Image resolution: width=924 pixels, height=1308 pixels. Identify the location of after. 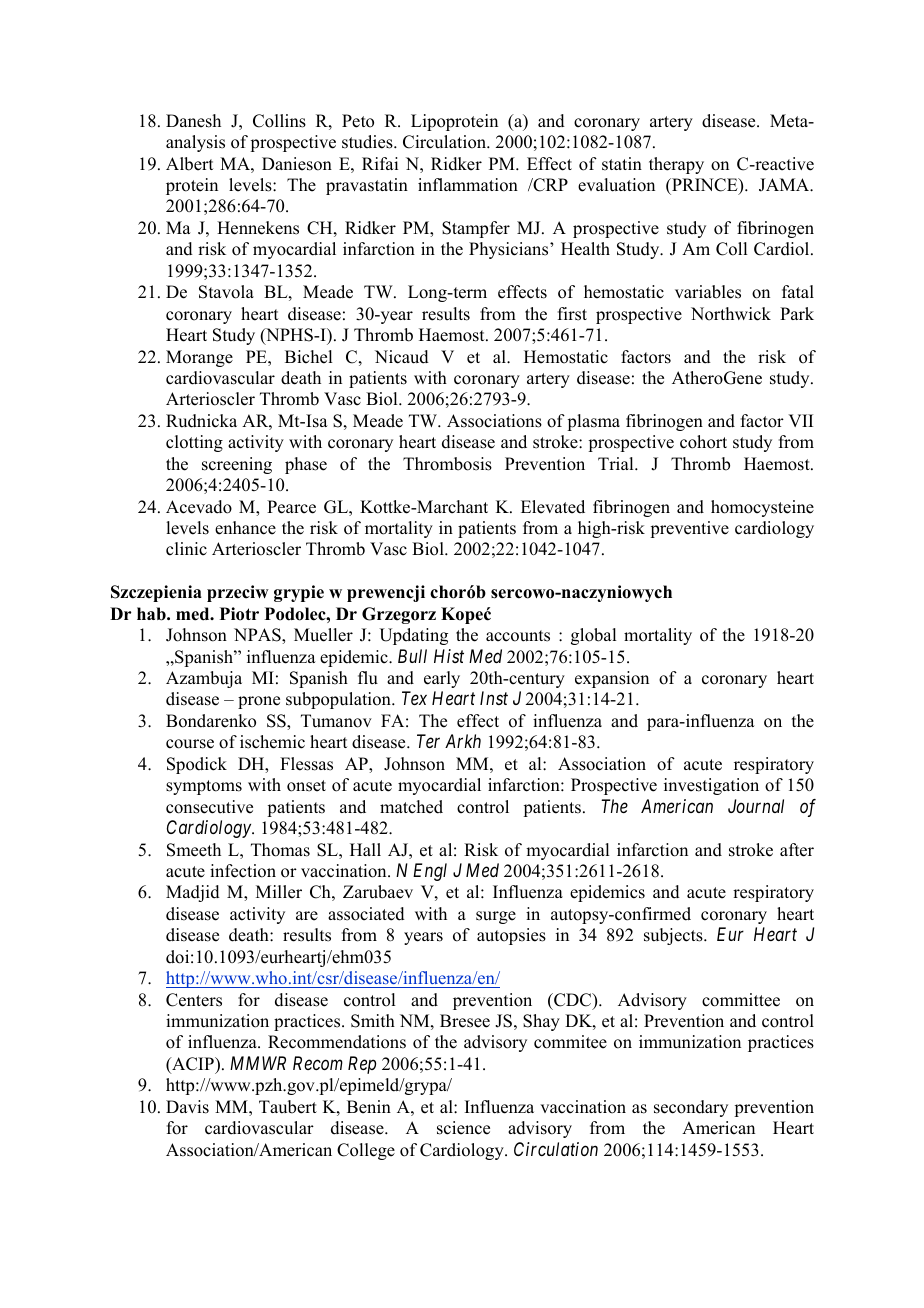
(797, 850).
